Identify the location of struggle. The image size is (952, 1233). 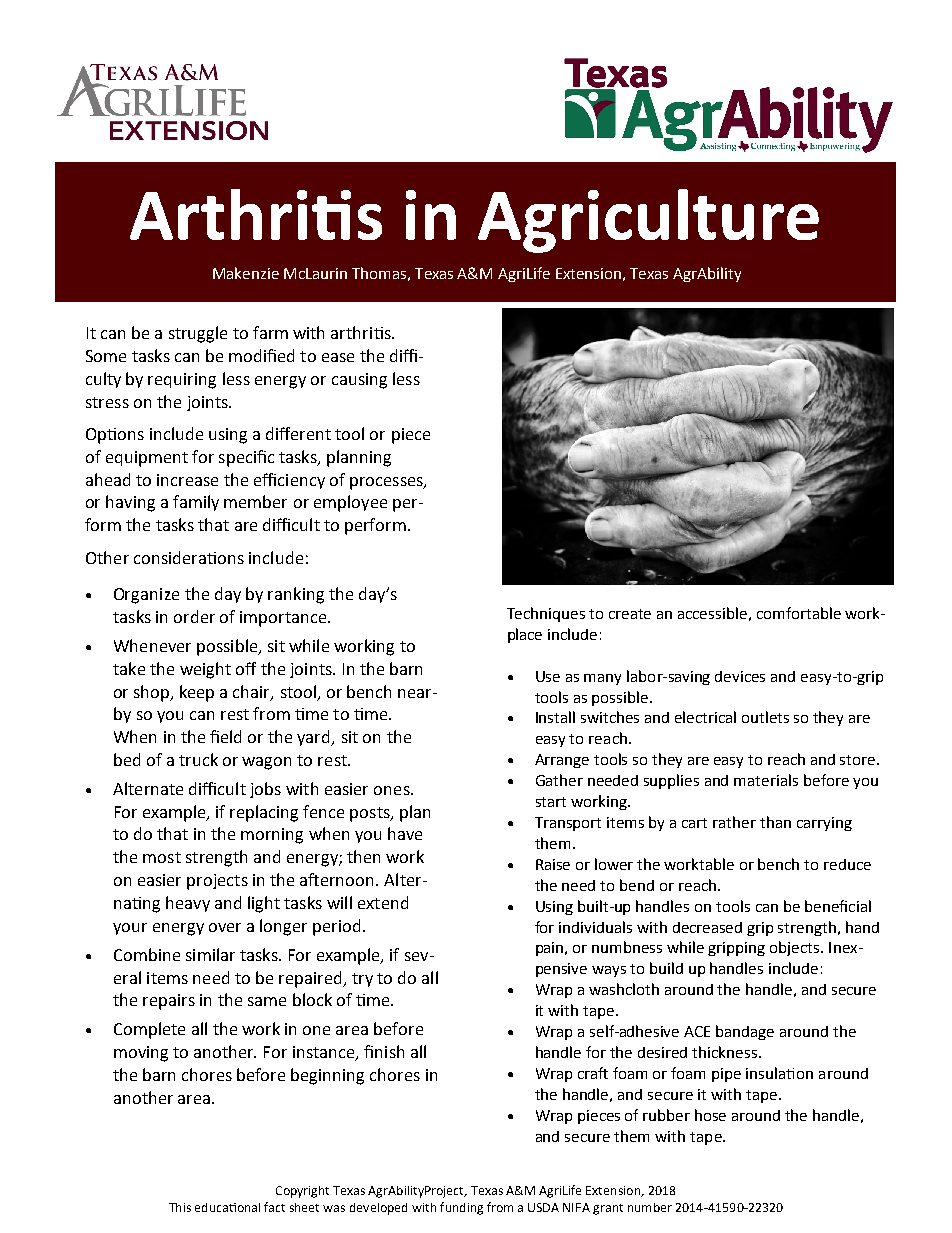
(198, 334).
